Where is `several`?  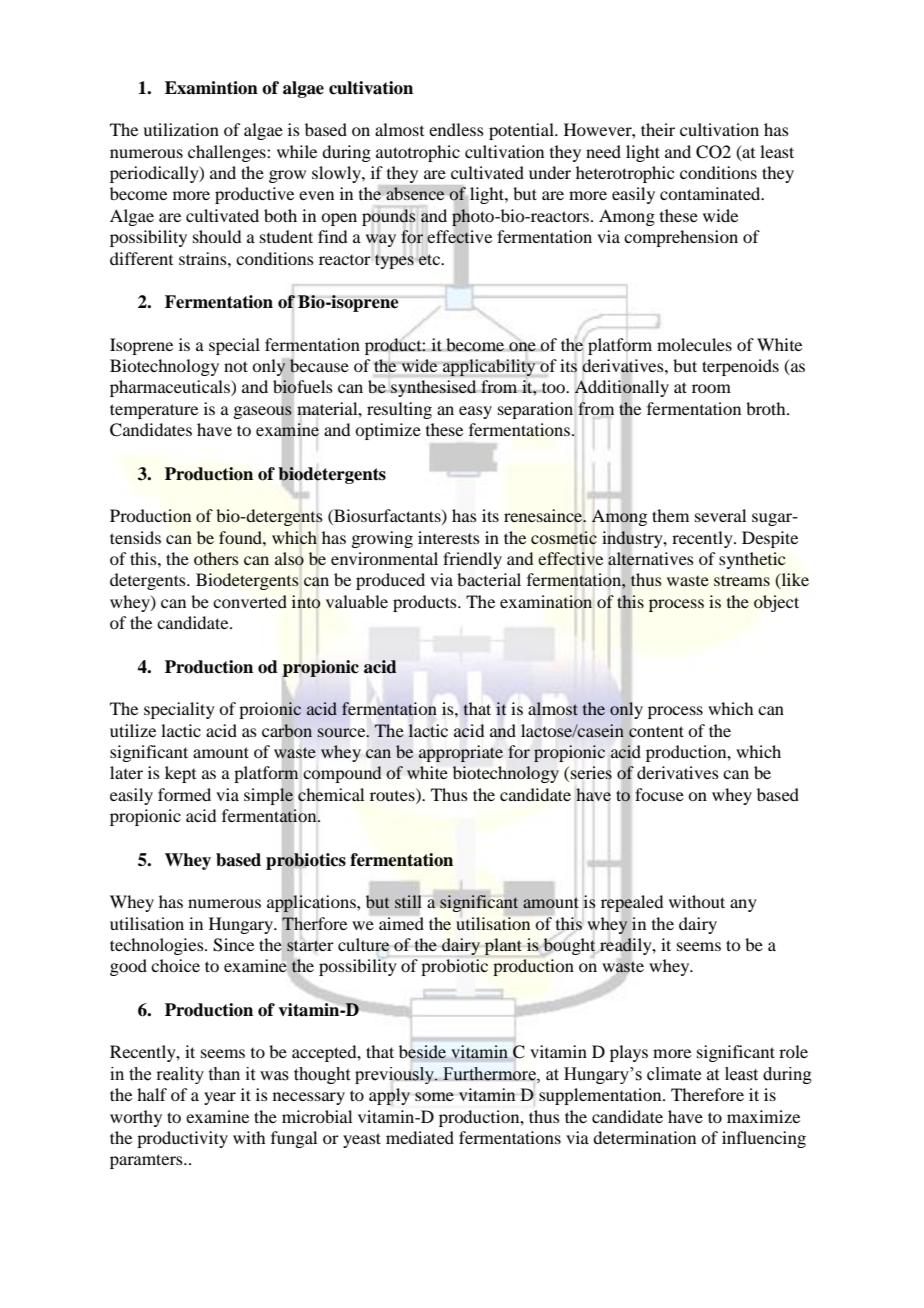
several is located at coordinates (720, 515).
